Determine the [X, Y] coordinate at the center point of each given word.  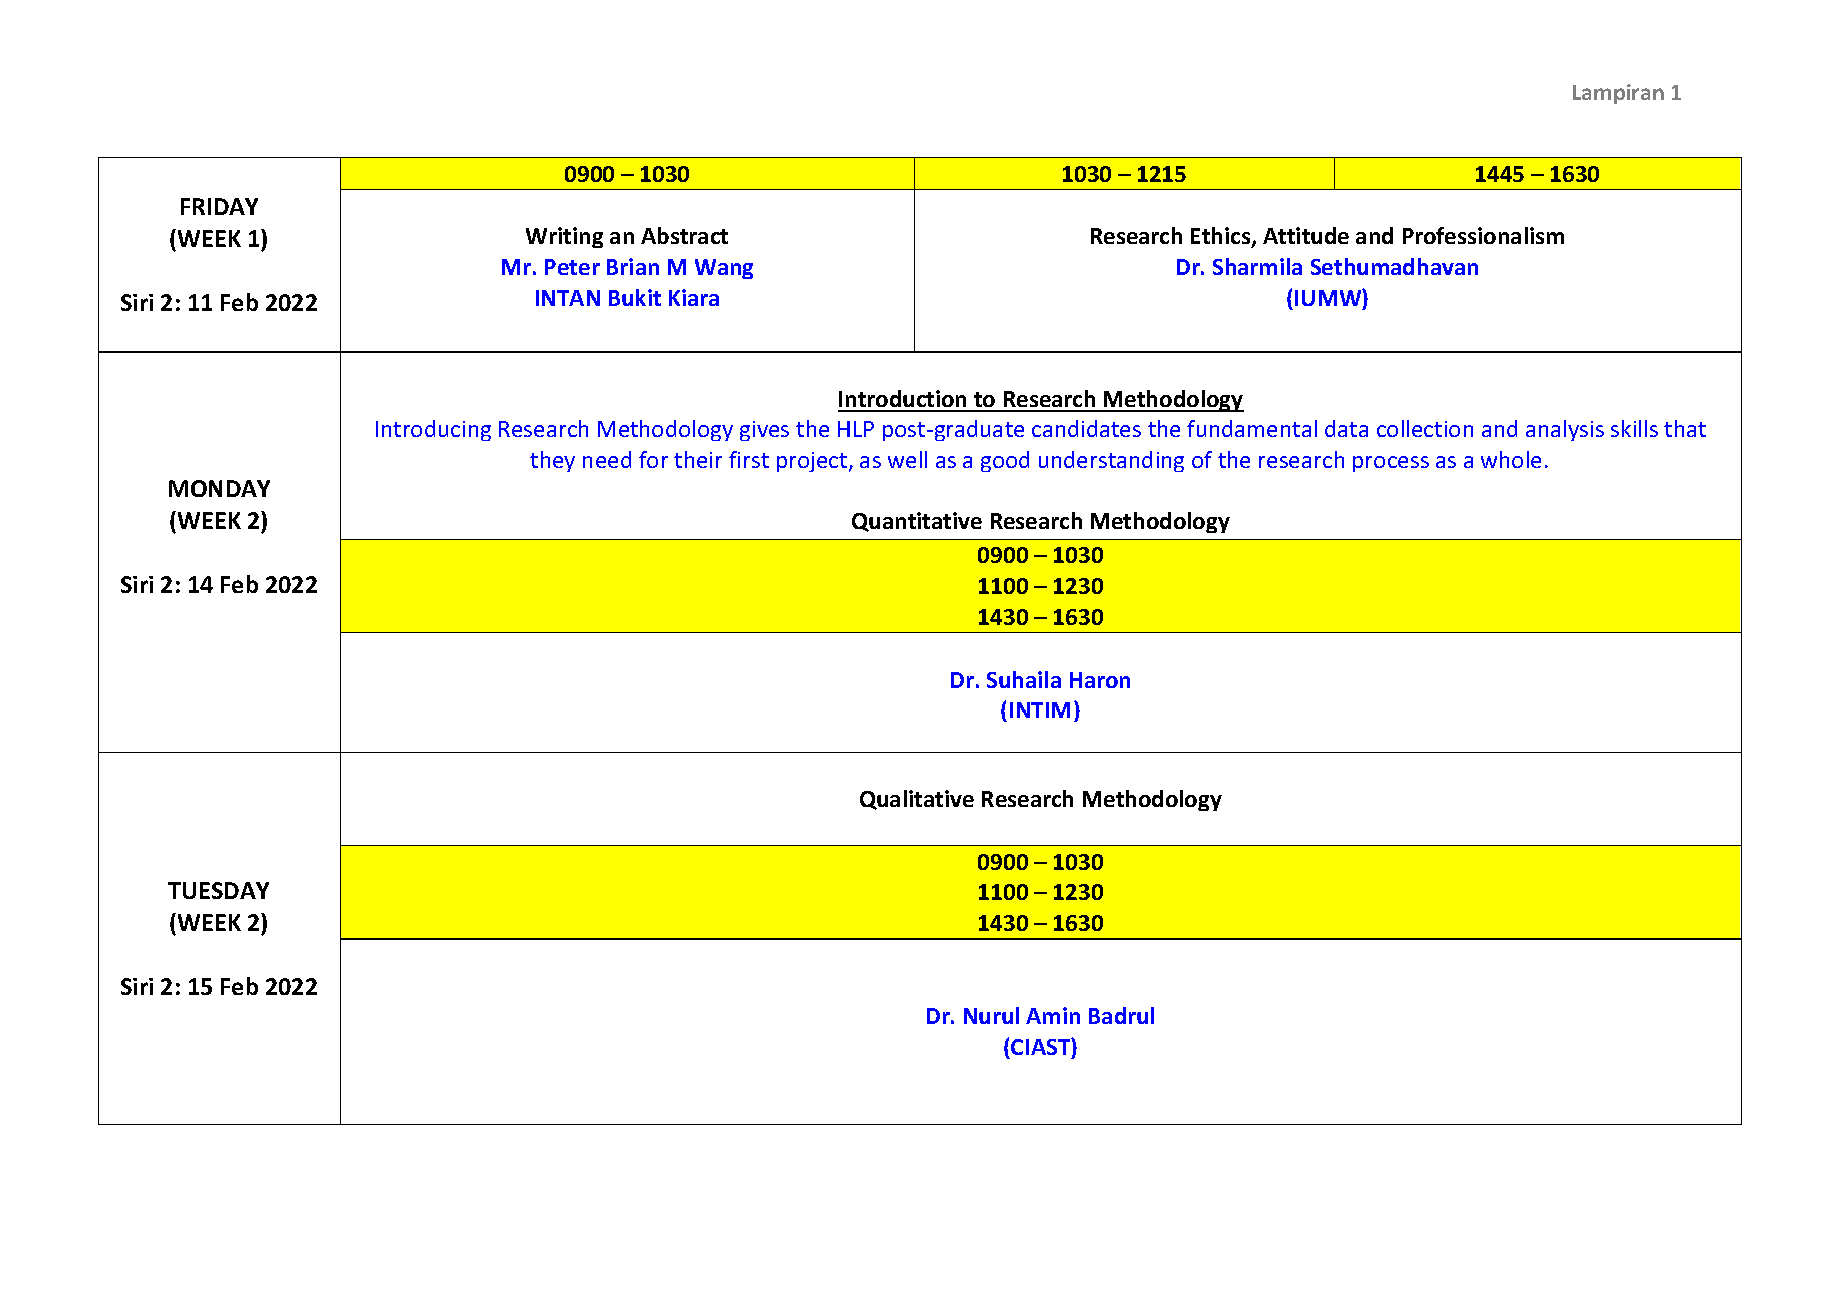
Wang [724, 269]
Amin [1053, 1015]
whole [1511, 459]
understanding [1111, 461]
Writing [564, 237]
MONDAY [219, 488]
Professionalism [1483, 235]
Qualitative [917, 800]
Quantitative [917, 522]
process [1391, 464]
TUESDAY [218, 890]
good [1005, 461]
